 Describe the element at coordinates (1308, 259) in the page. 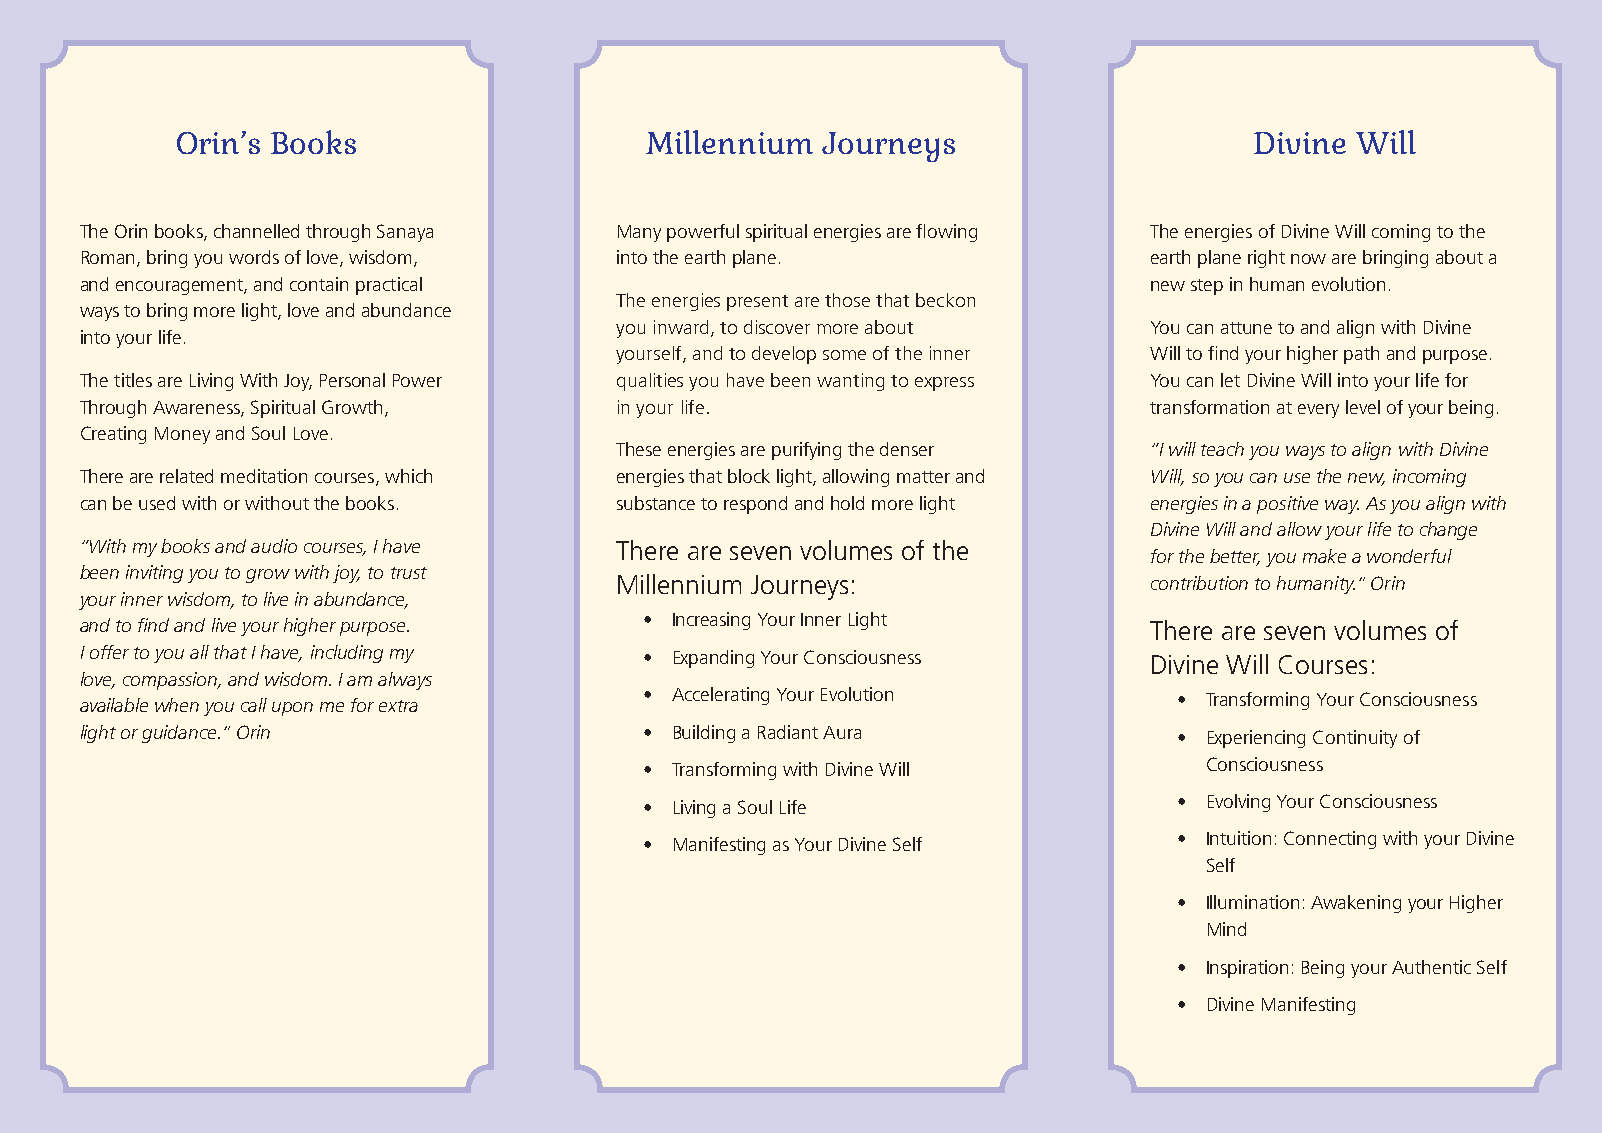

I see `now` at that location.
